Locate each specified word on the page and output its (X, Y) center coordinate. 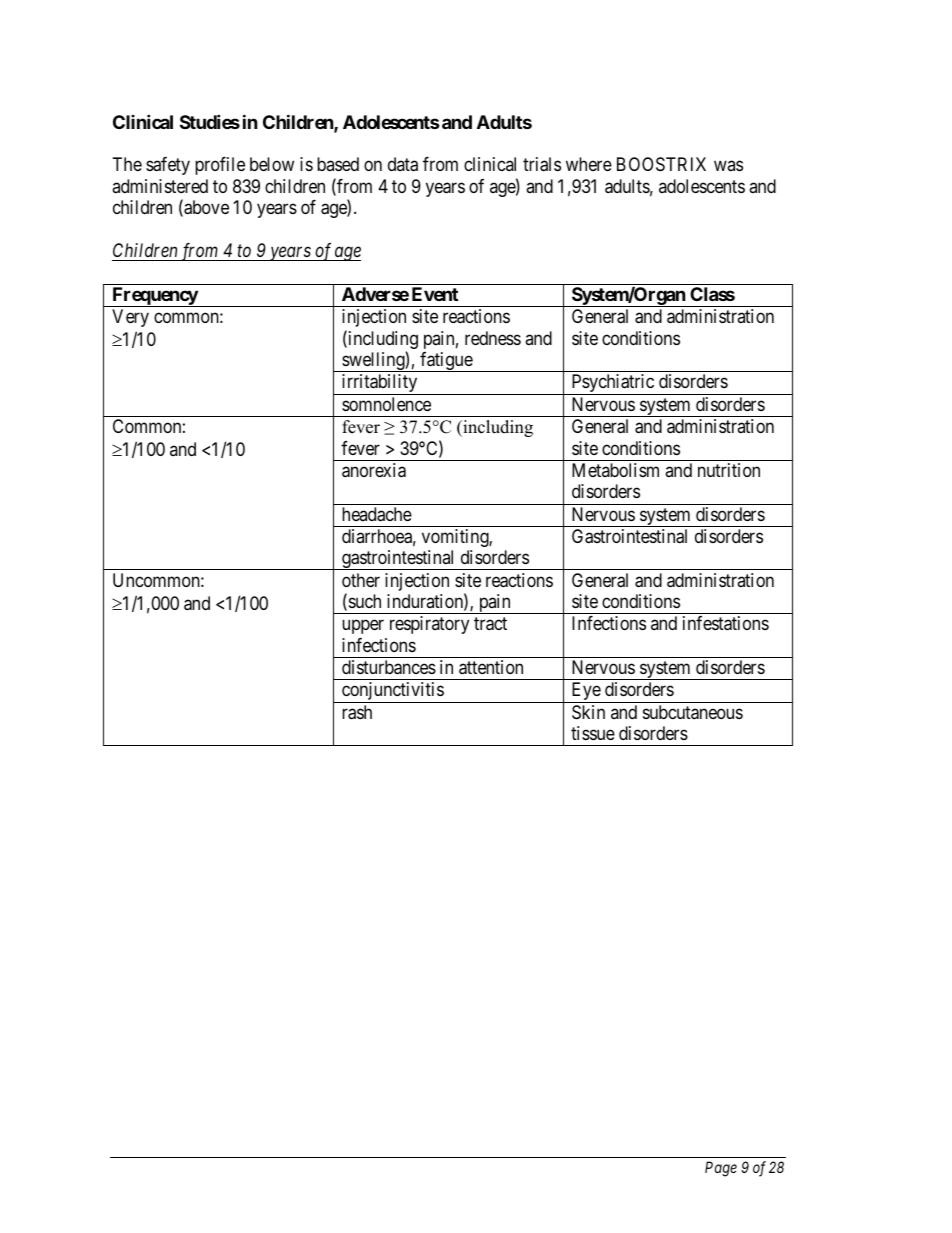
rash (357, 712)
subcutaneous (693, 712)
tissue (593, 733)
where (589, 164)
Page (721, 1169)
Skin (588, 712)
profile (220, 166)
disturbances (389, 667)
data (403, 164)
